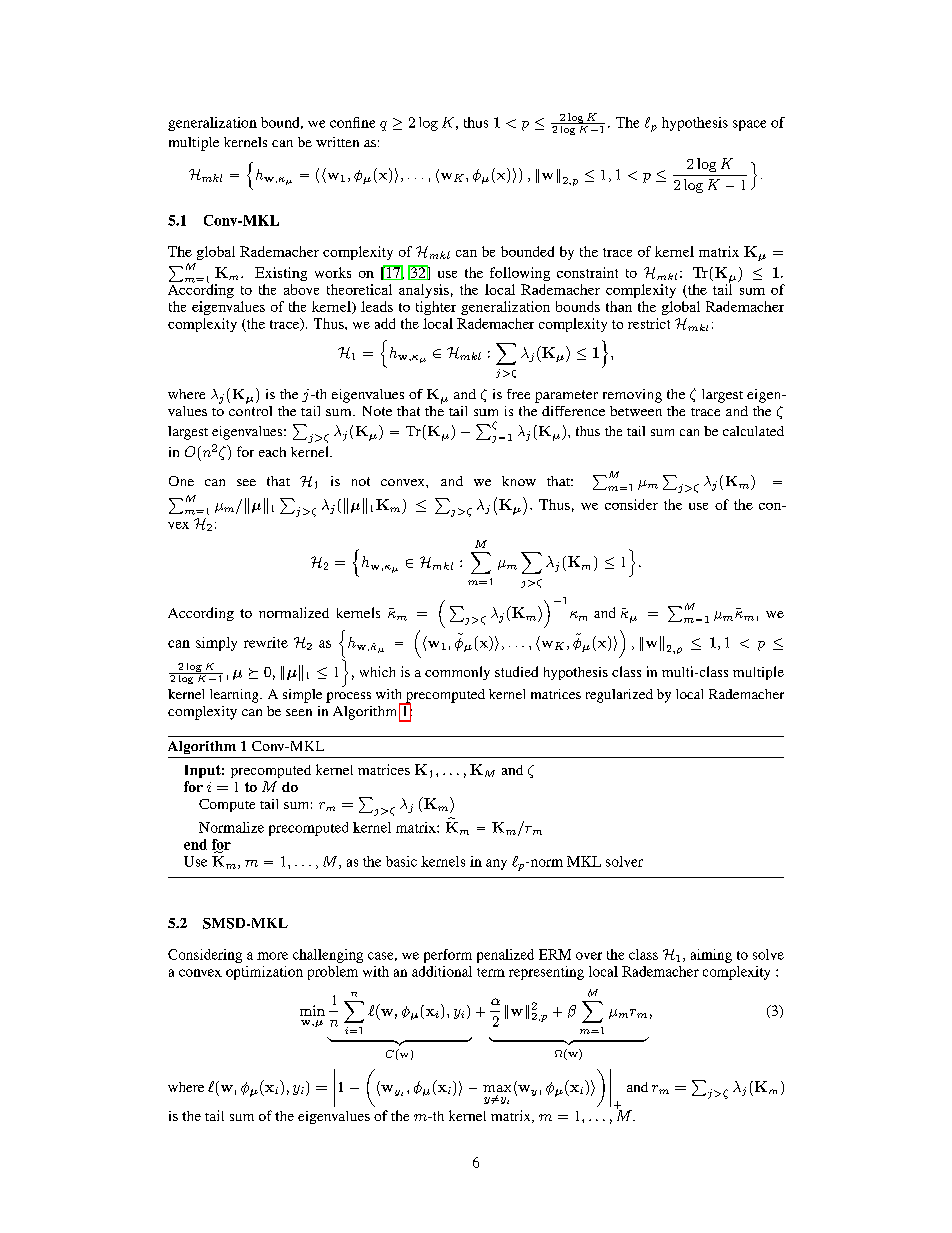 The height and width of the document is (1233, 952). I want to click on end, so click(195, 844).
